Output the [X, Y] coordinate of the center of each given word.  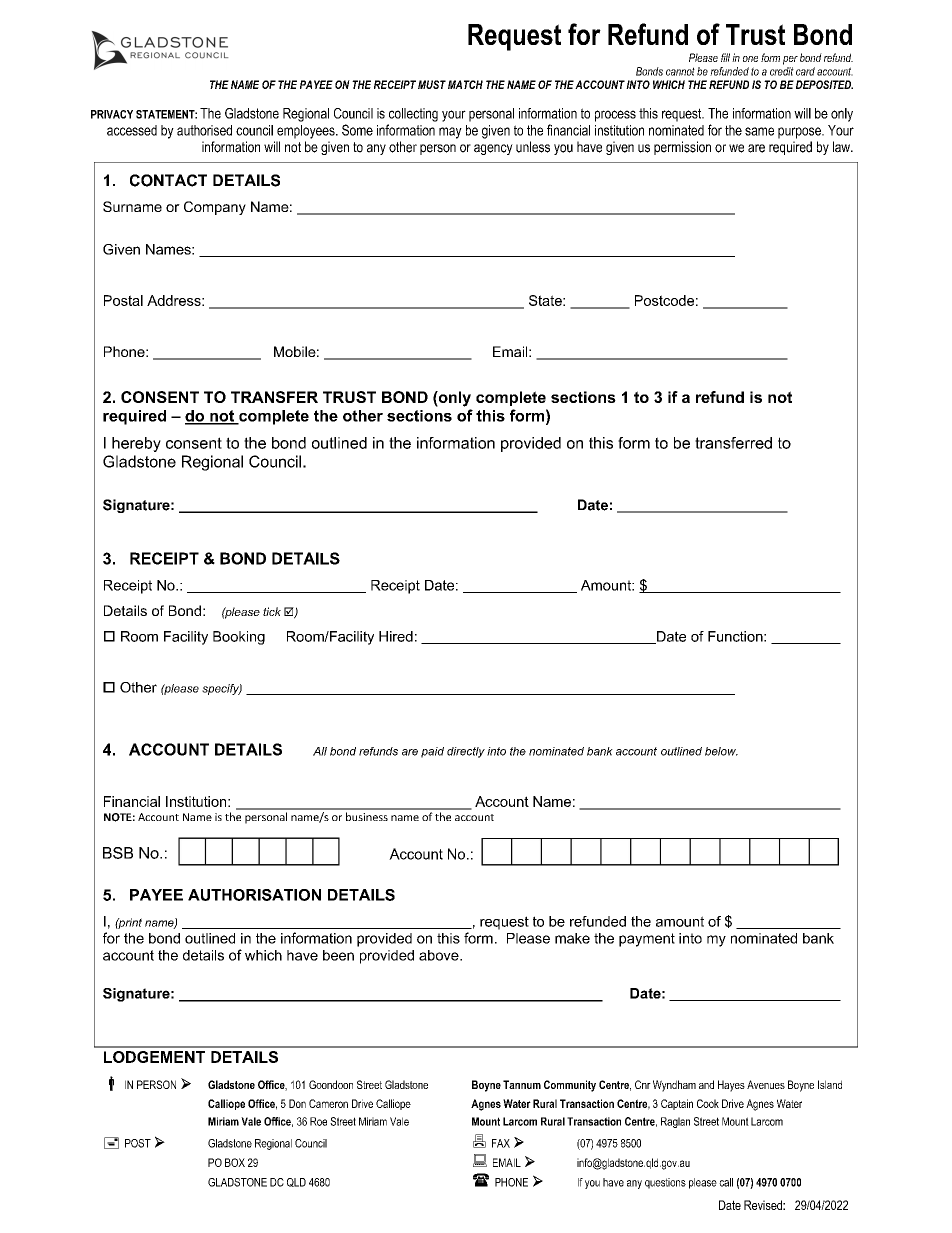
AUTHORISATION [254, 895]
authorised [204, 130]
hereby [136, 444]
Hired [396, 636]
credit [782, 71]
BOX [235, 1162]
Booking [239, 638]
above [440, 955]
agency [493, 149]
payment [647, 940]
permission [682, 148]
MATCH [465, 84]
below [721, 751]
